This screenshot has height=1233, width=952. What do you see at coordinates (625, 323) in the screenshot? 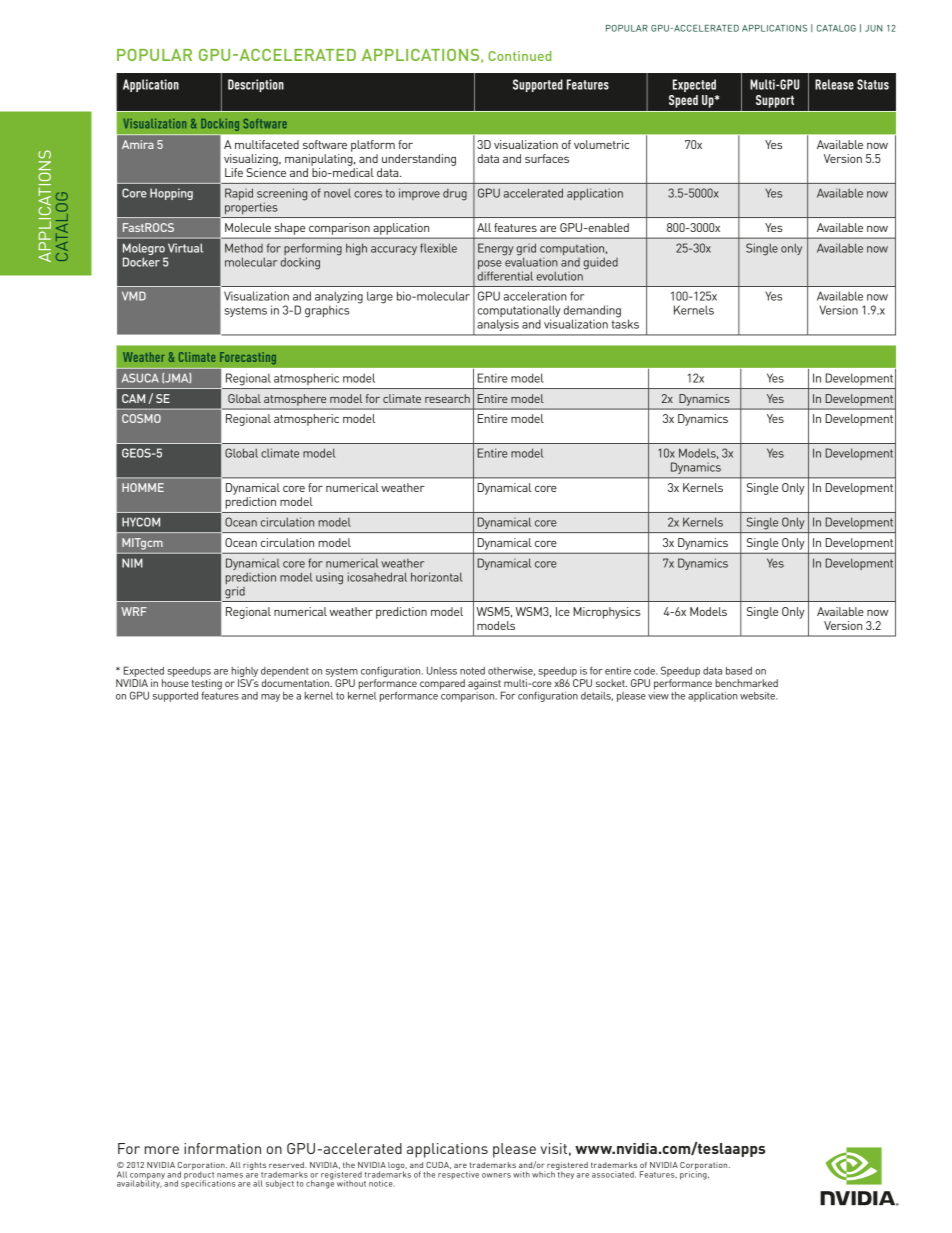
I see `tasks` at bounding box center [625, 323].
